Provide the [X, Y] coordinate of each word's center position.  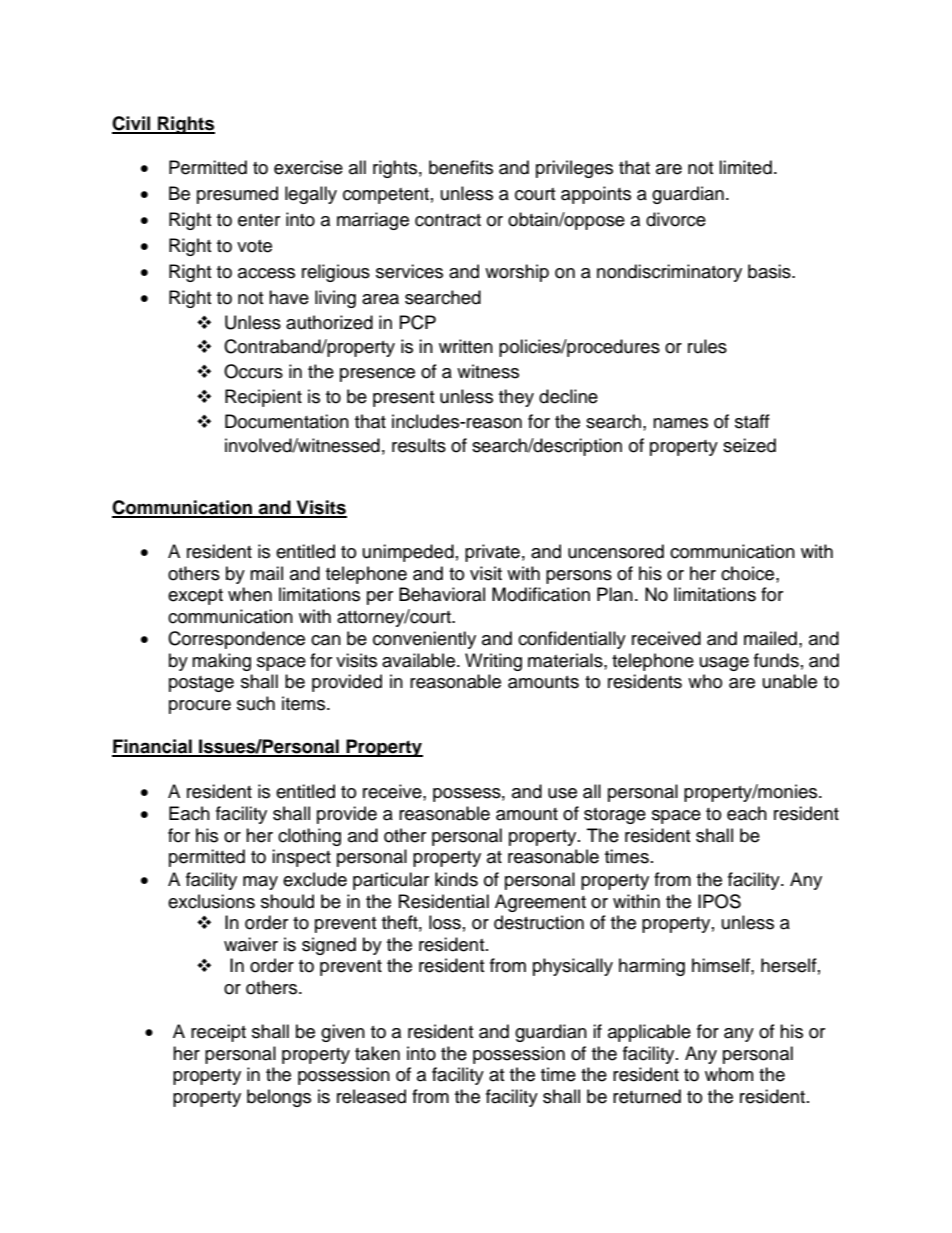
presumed [237, 195]
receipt [218, 1033]
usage [724, 664]
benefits [461, 167]
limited [745, 167]
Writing [493, 662]
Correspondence [236, 640]
